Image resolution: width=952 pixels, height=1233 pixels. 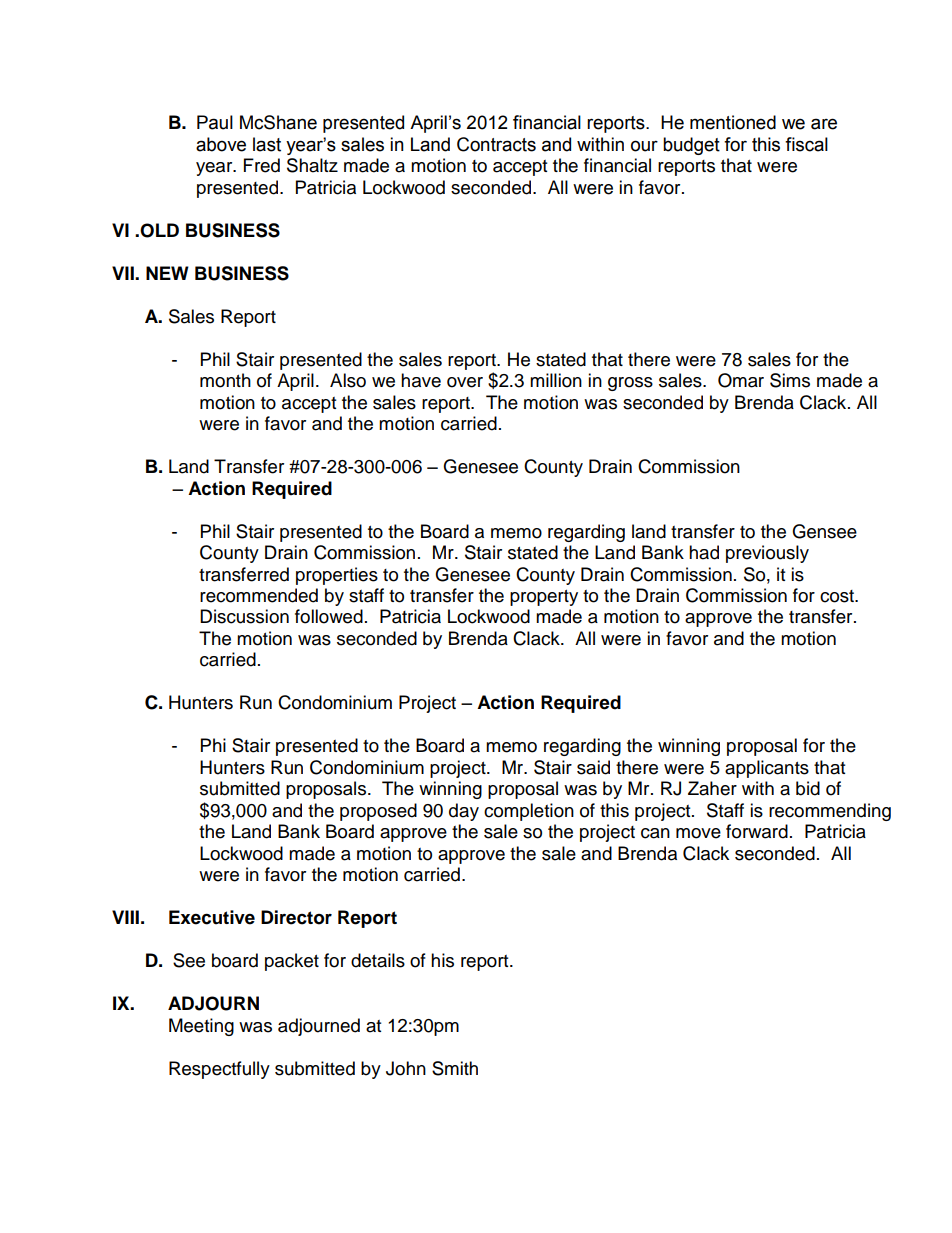 I want to click on mentioned, so click(x=733, y=122).
